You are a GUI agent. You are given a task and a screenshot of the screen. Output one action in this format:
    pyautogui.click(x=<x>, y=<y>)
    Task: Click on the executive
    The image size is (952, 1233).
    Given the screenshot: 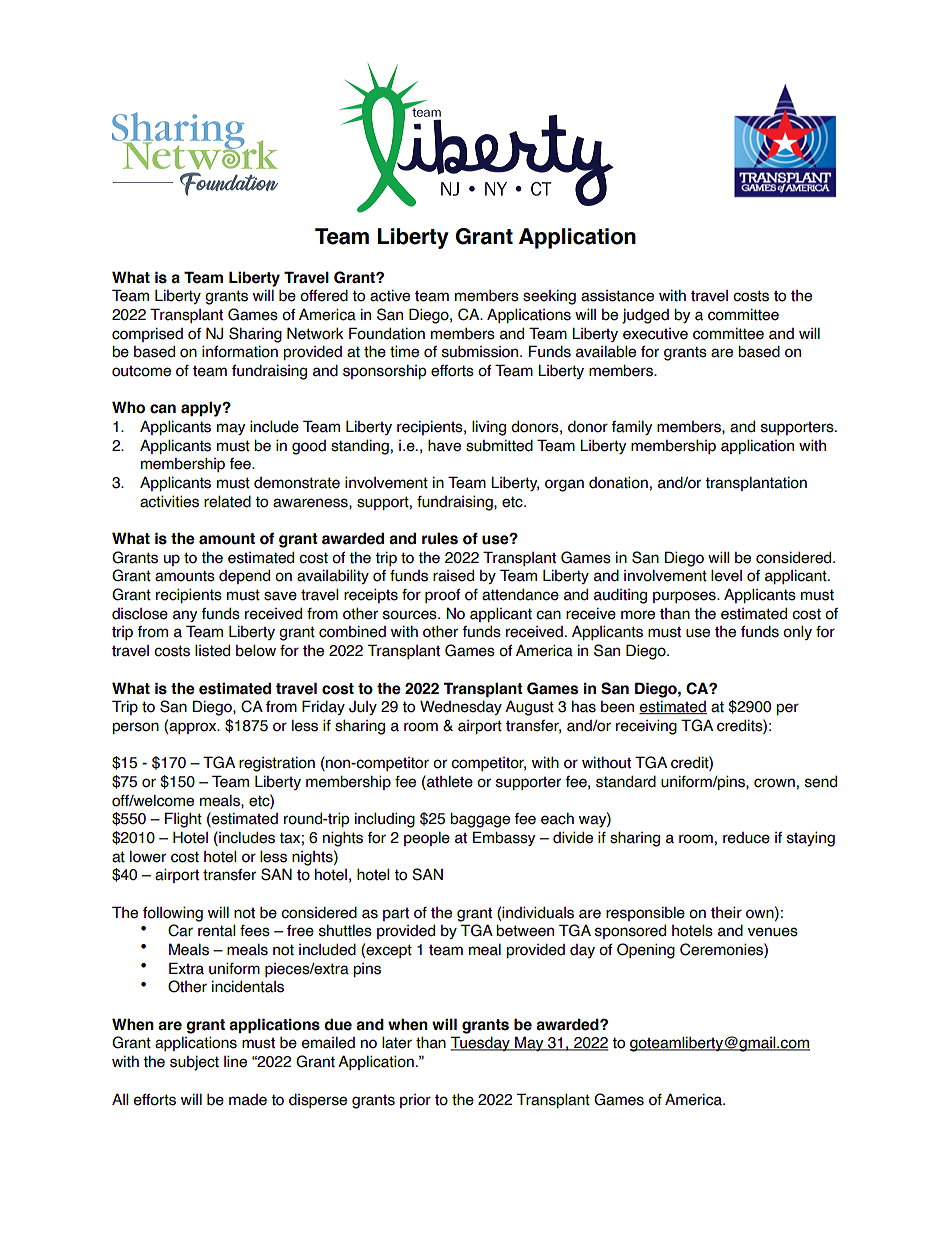 What is the action you would take?
    pyautogui.click(x=655, y=334)
